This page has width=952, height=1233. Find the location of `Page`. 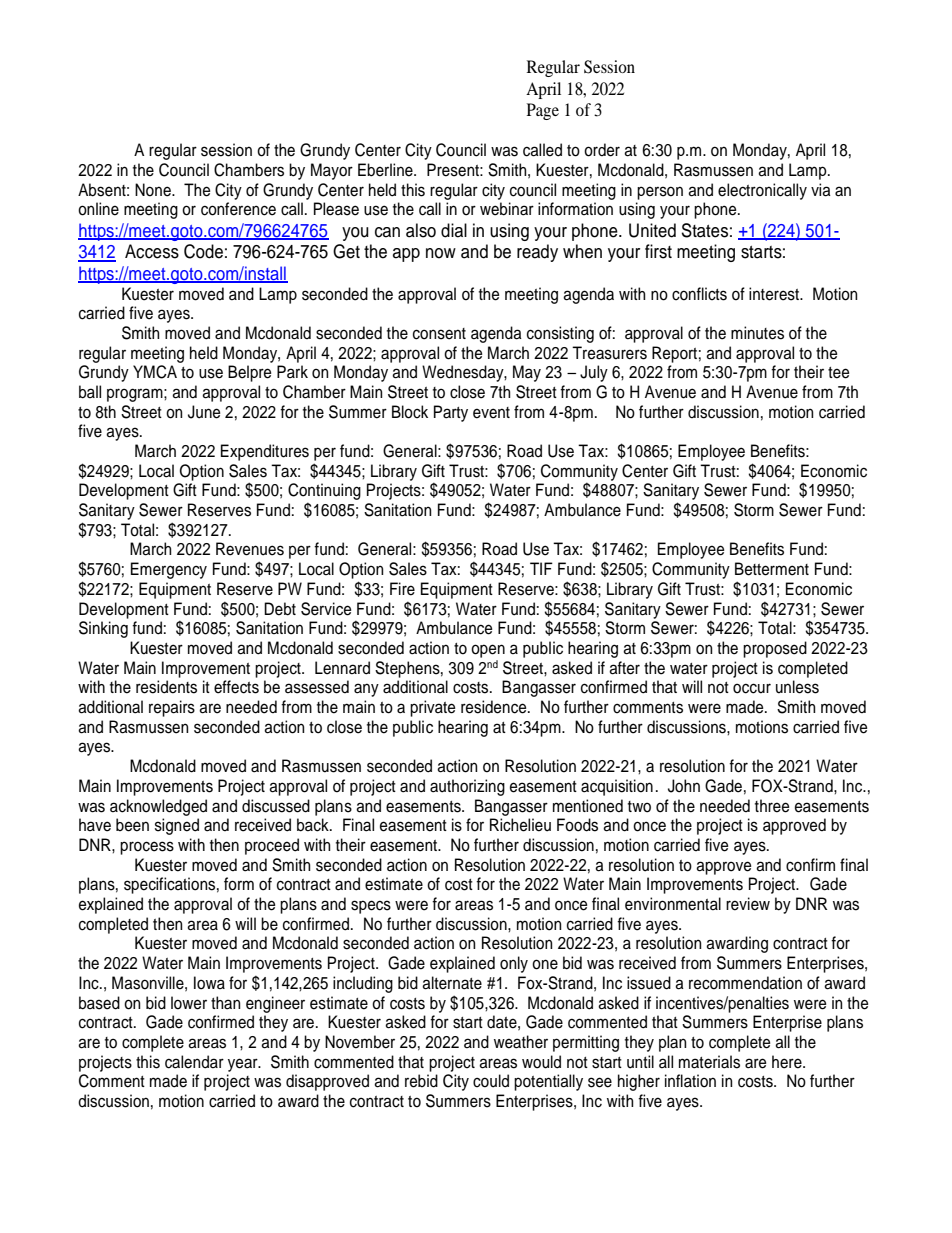

Page is located at coordinates (543, 111).
